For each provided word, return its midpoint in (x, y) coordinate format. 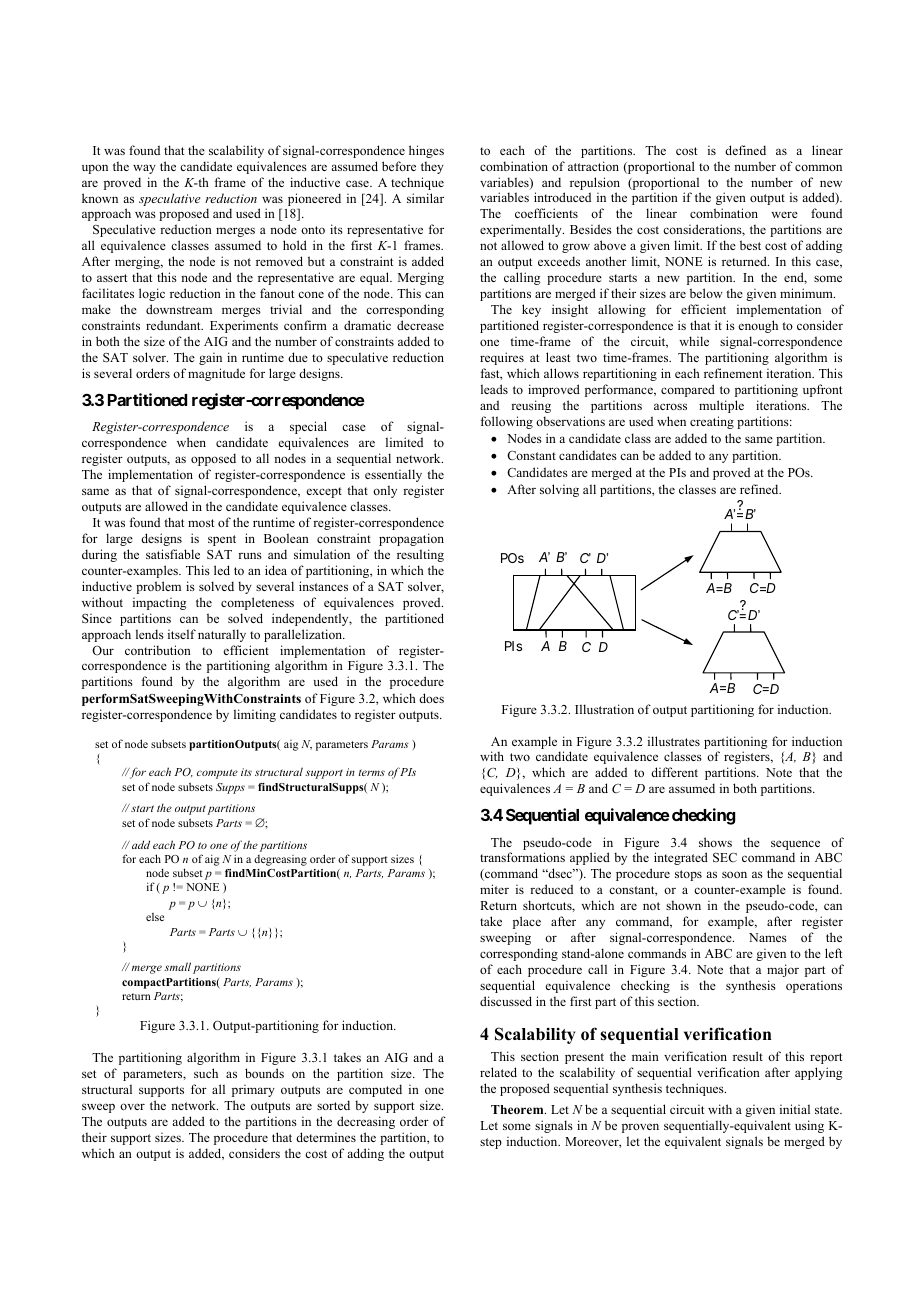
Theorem (518, 1109)
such (206, 1073)
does (431, 698)
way (144, 169)
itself (182, 634)
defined (745, 150)
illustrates (674, 741)
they (432, 167)
